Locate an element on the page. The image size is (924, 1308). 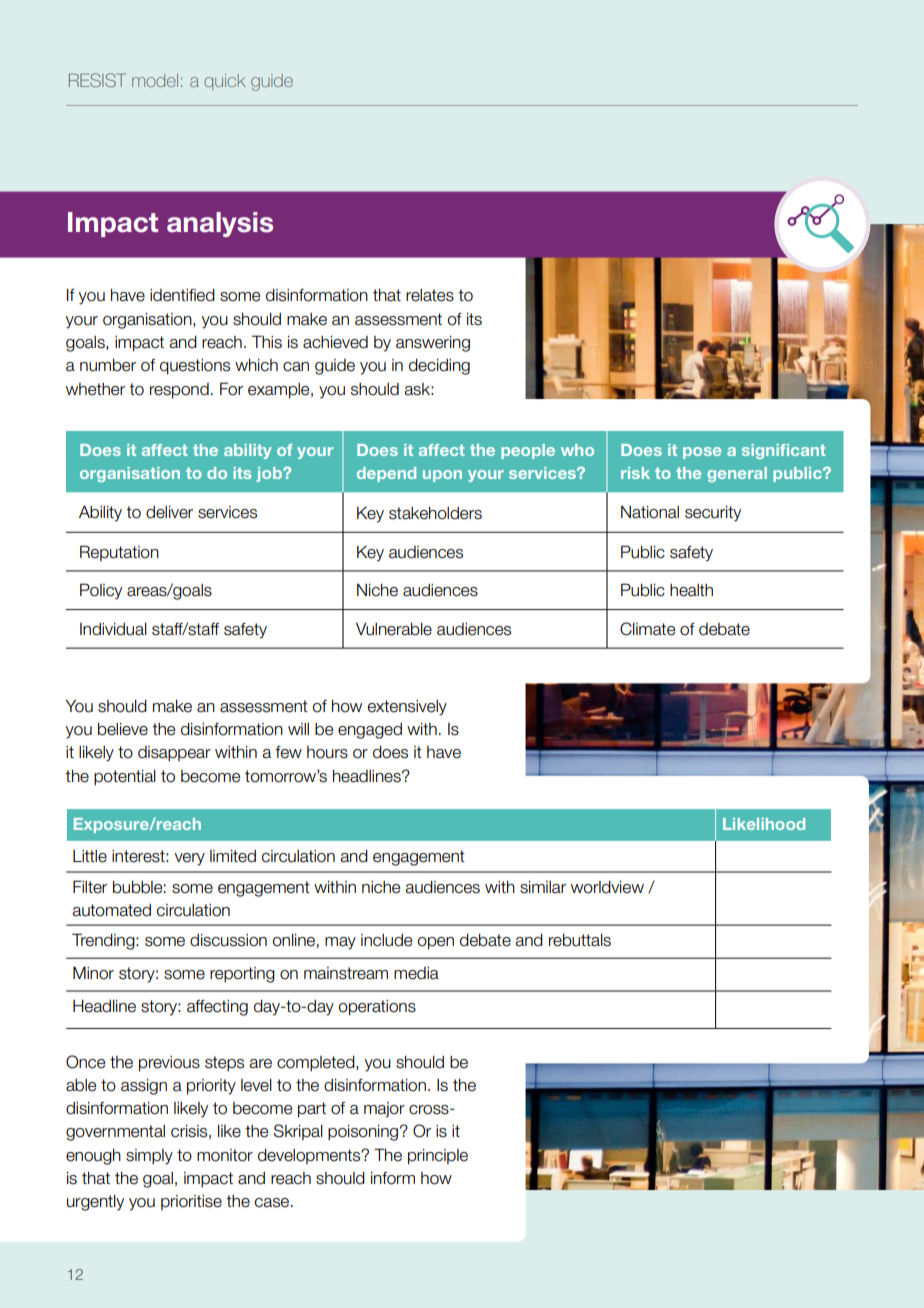
simply is located at coordinates (149, 1157).
